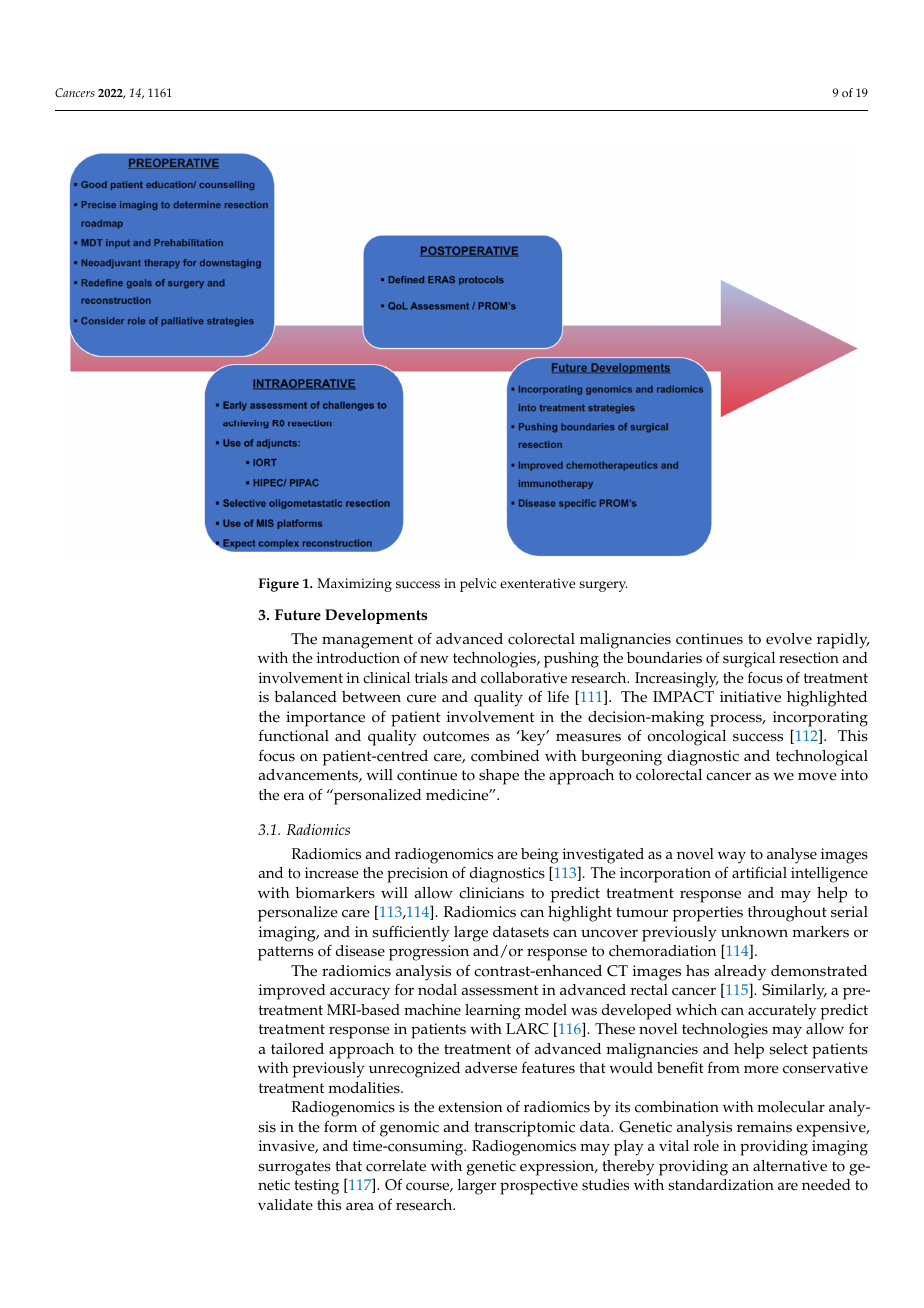 This image has width=924, height=1308. Describe the element at coordinates (721, 1185) in the image. I see `standardization` at that location.
